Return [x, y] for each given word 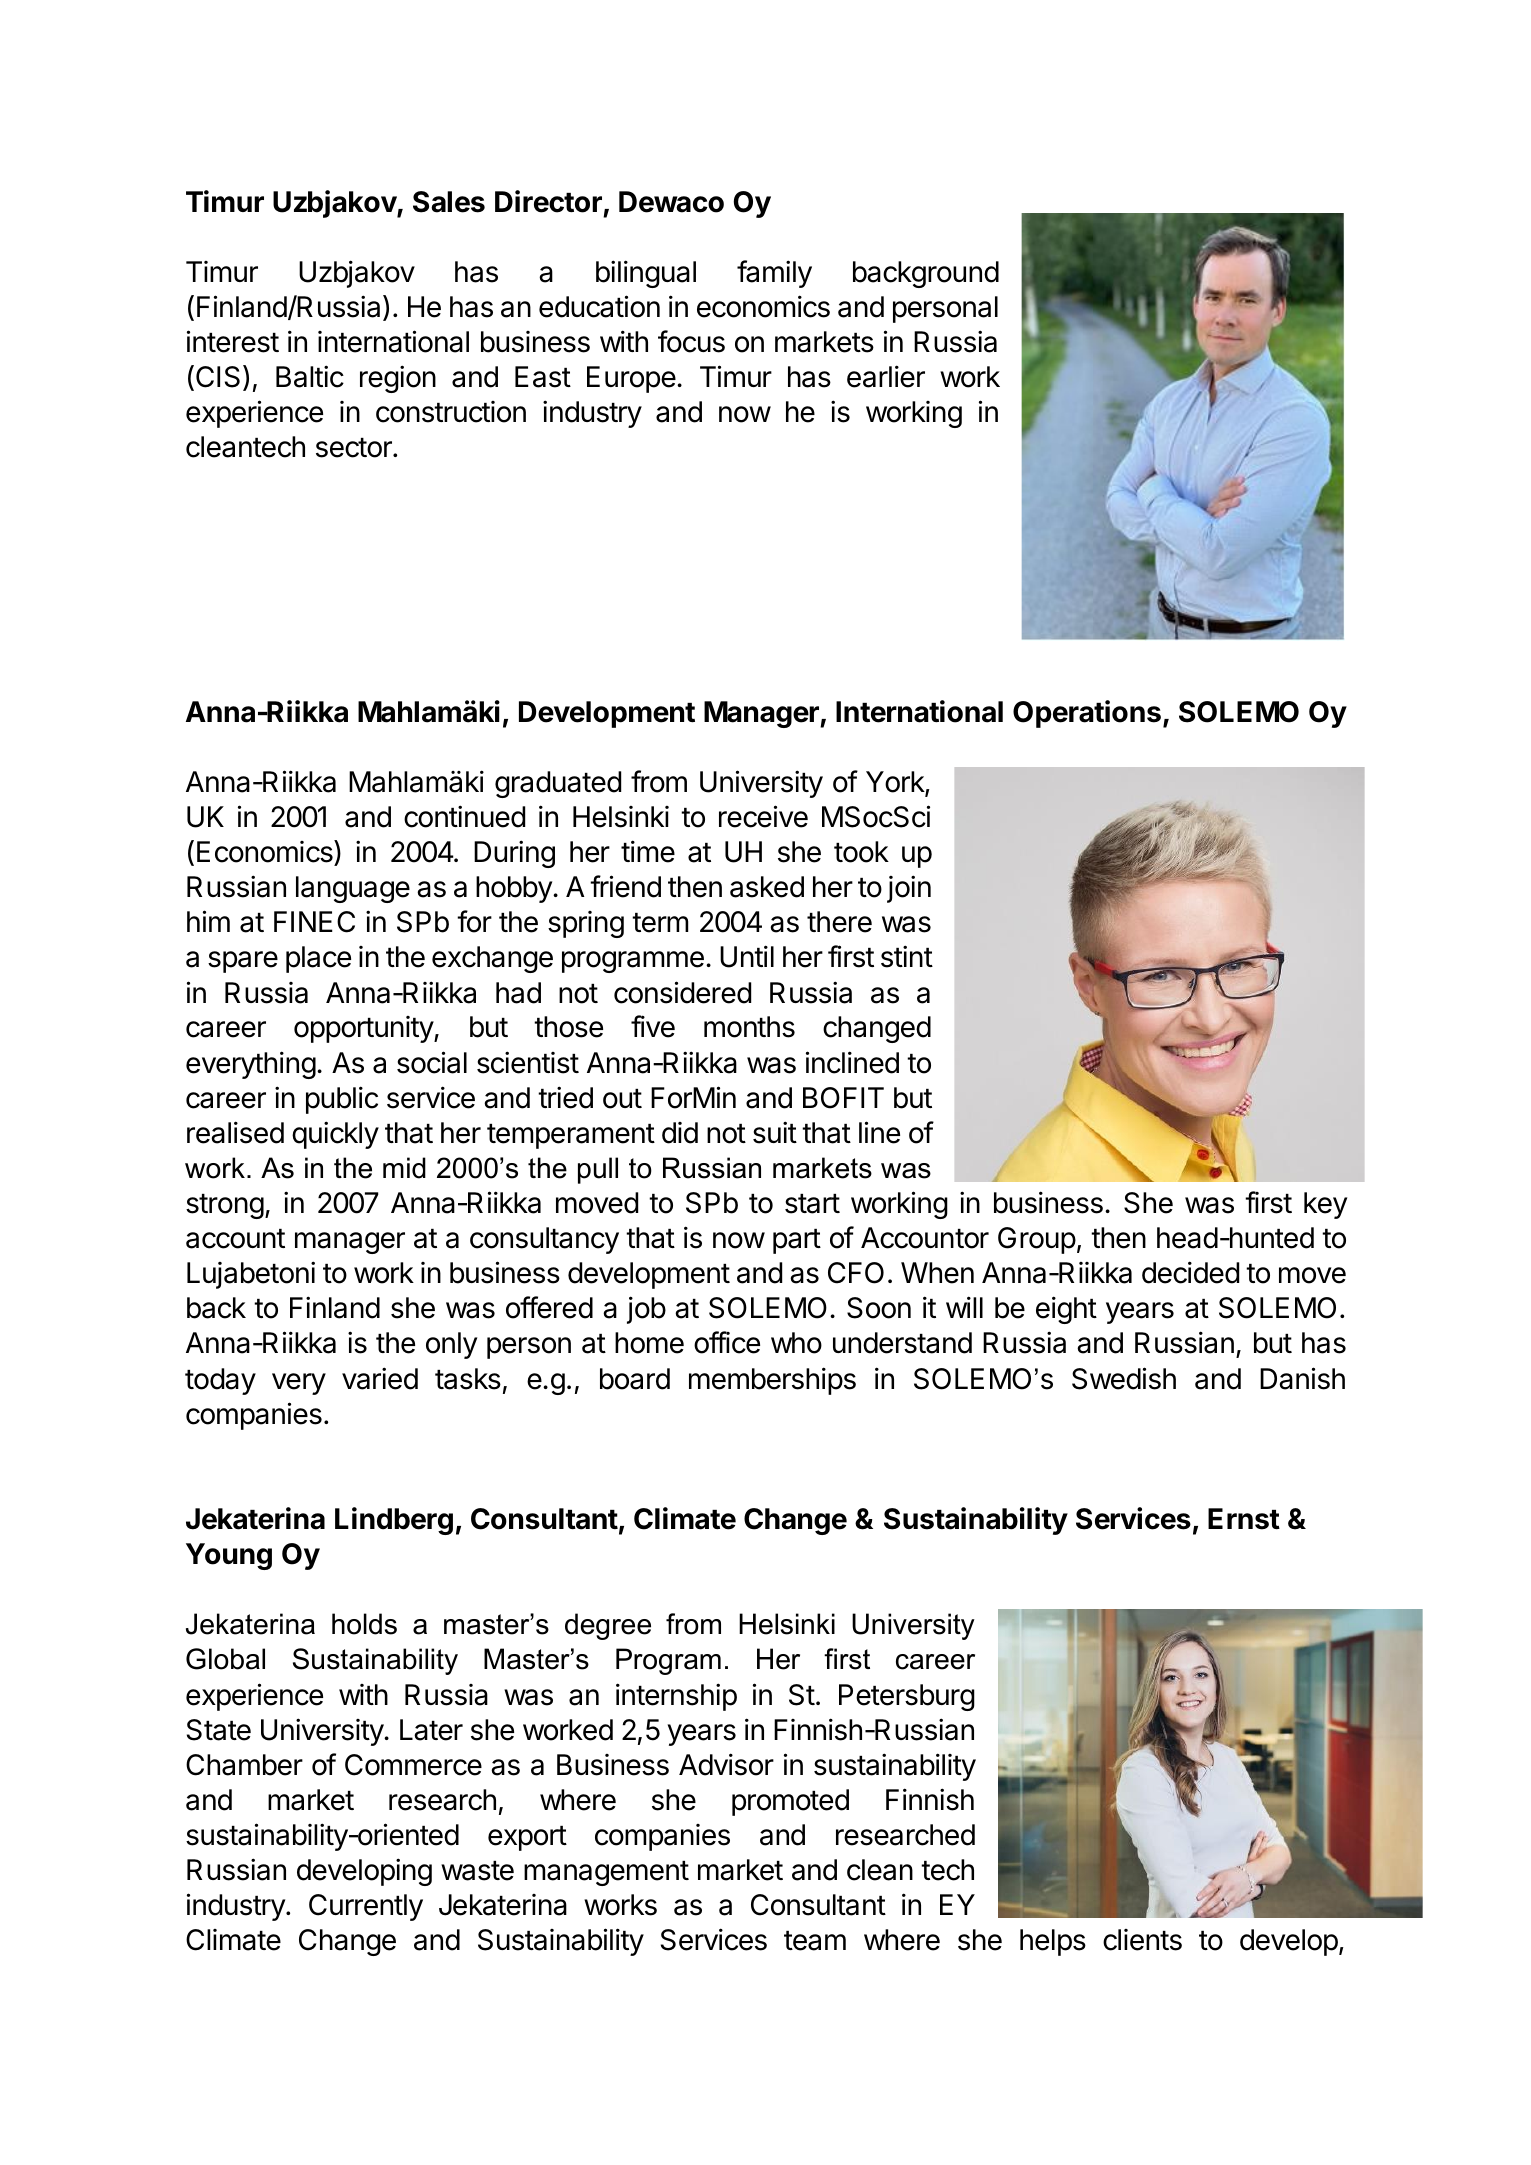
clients [1142, 1940]
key [1325, 1205]
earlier [886, 376]
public [342, 1100]
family [774, 274]
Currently [366, 1907]
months [749, 1027]
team [815, 1941]
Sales [449, 202]
